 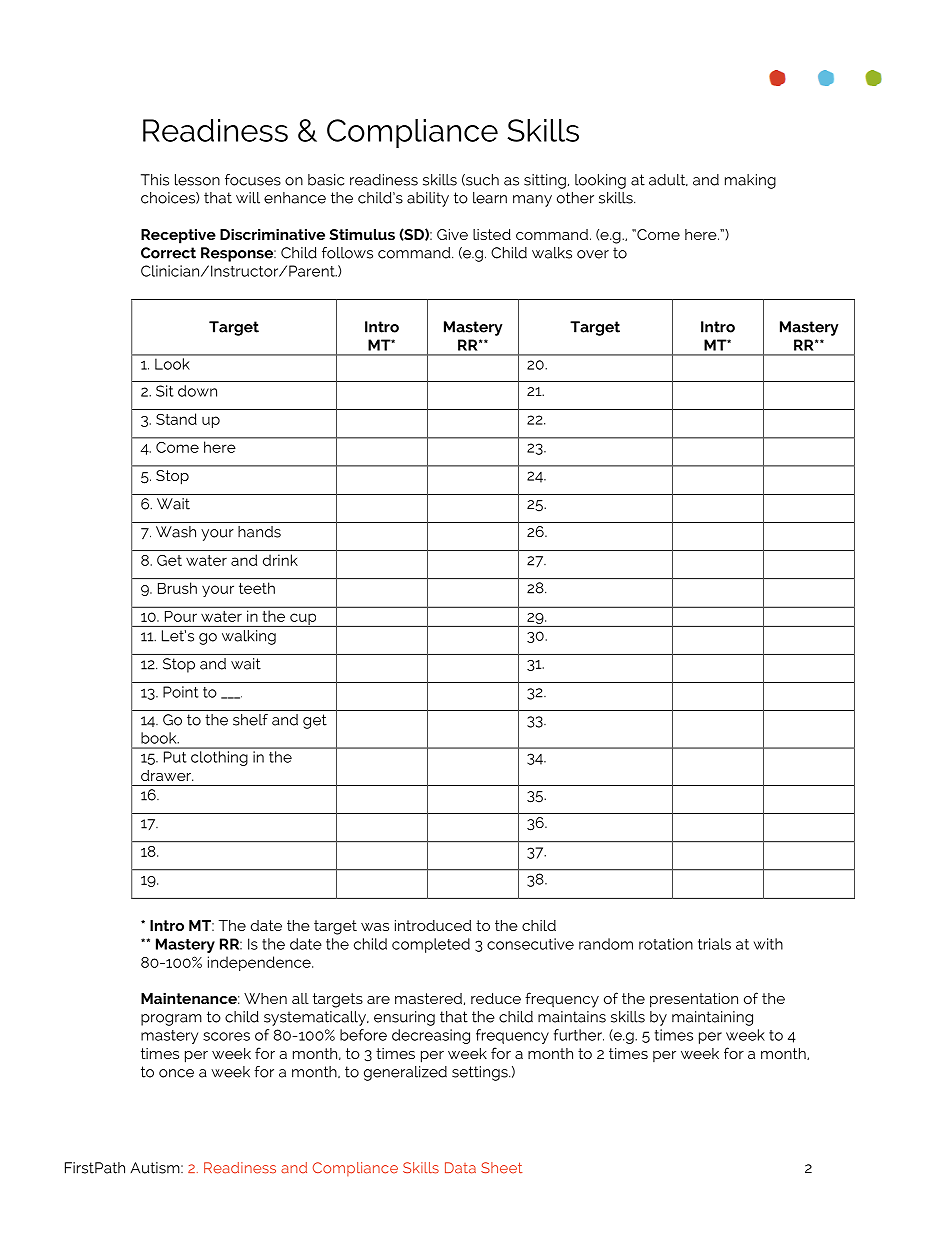 I want to click on walking, so click(x=249, y=637).
